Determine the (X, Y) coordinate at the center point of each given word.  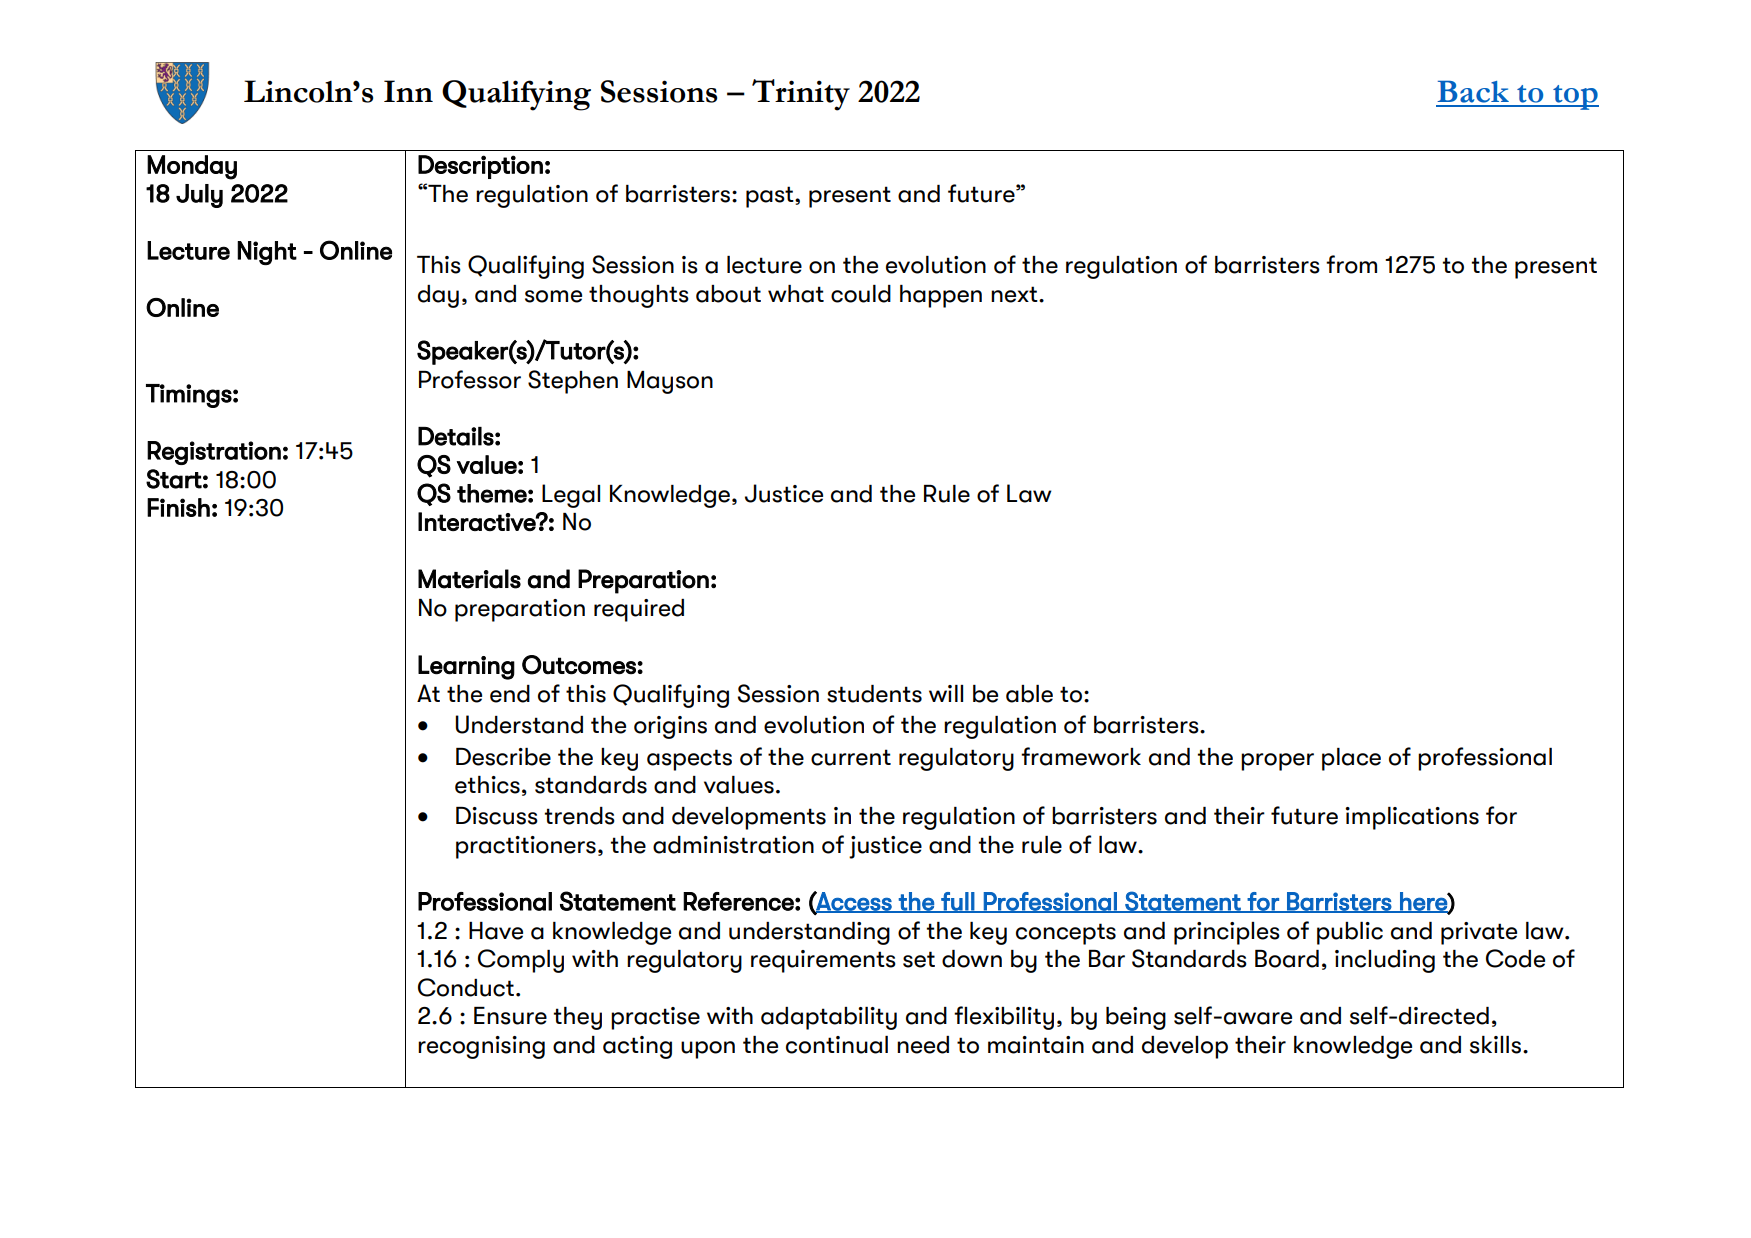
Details (456, 436)
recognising (481, 1047)
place (1351, 759)
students (874, 694)
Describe (503, 757)
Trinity (801, 95)
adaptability (829, 1018)
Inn (408, 91)
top (1575, 97)
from (1351, 264)
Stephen (573, 382)
